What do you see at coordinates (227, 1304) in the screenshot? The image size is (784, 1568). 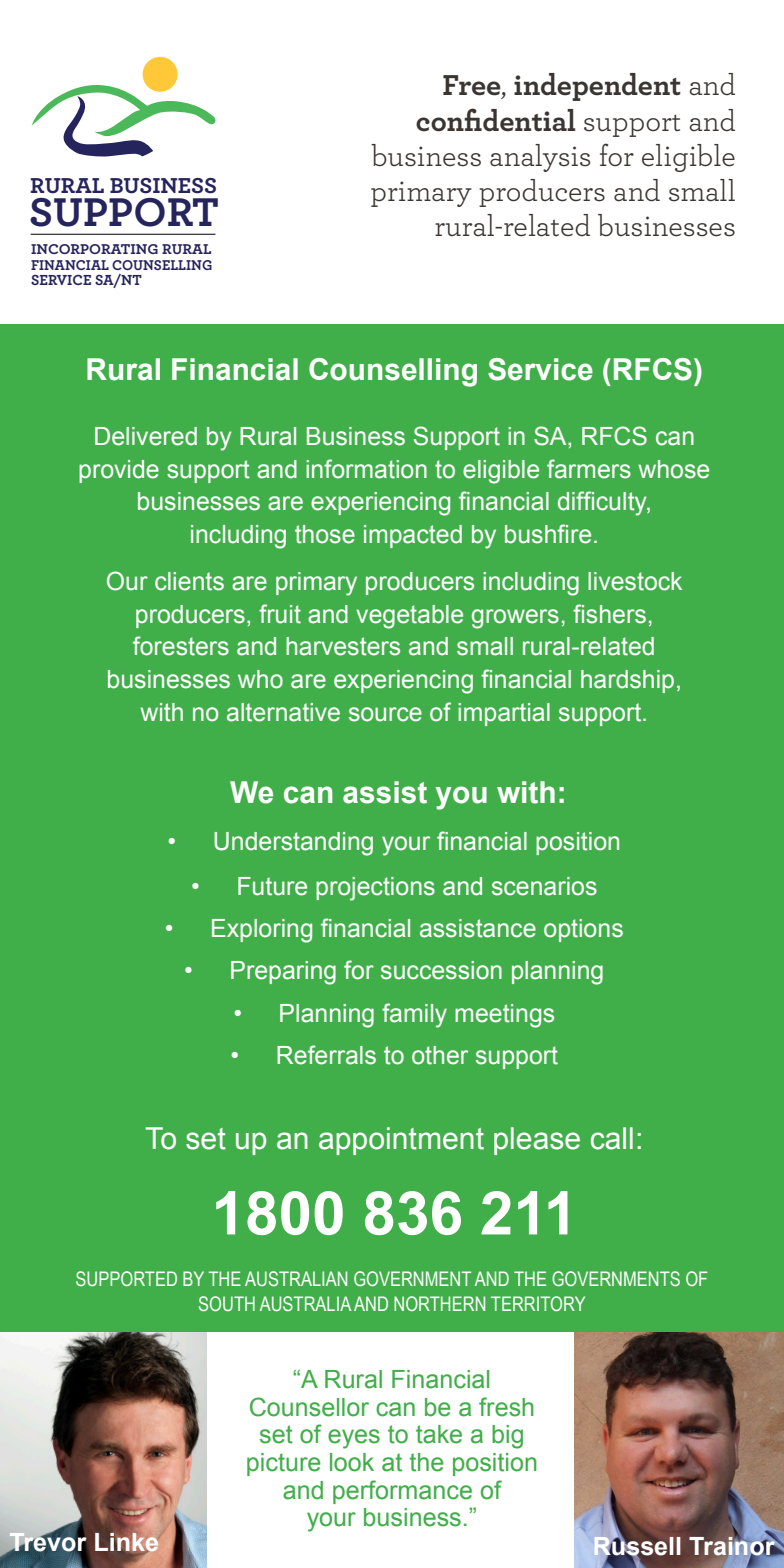 I see `SOUTH` at bounding box center [227, 1304].
